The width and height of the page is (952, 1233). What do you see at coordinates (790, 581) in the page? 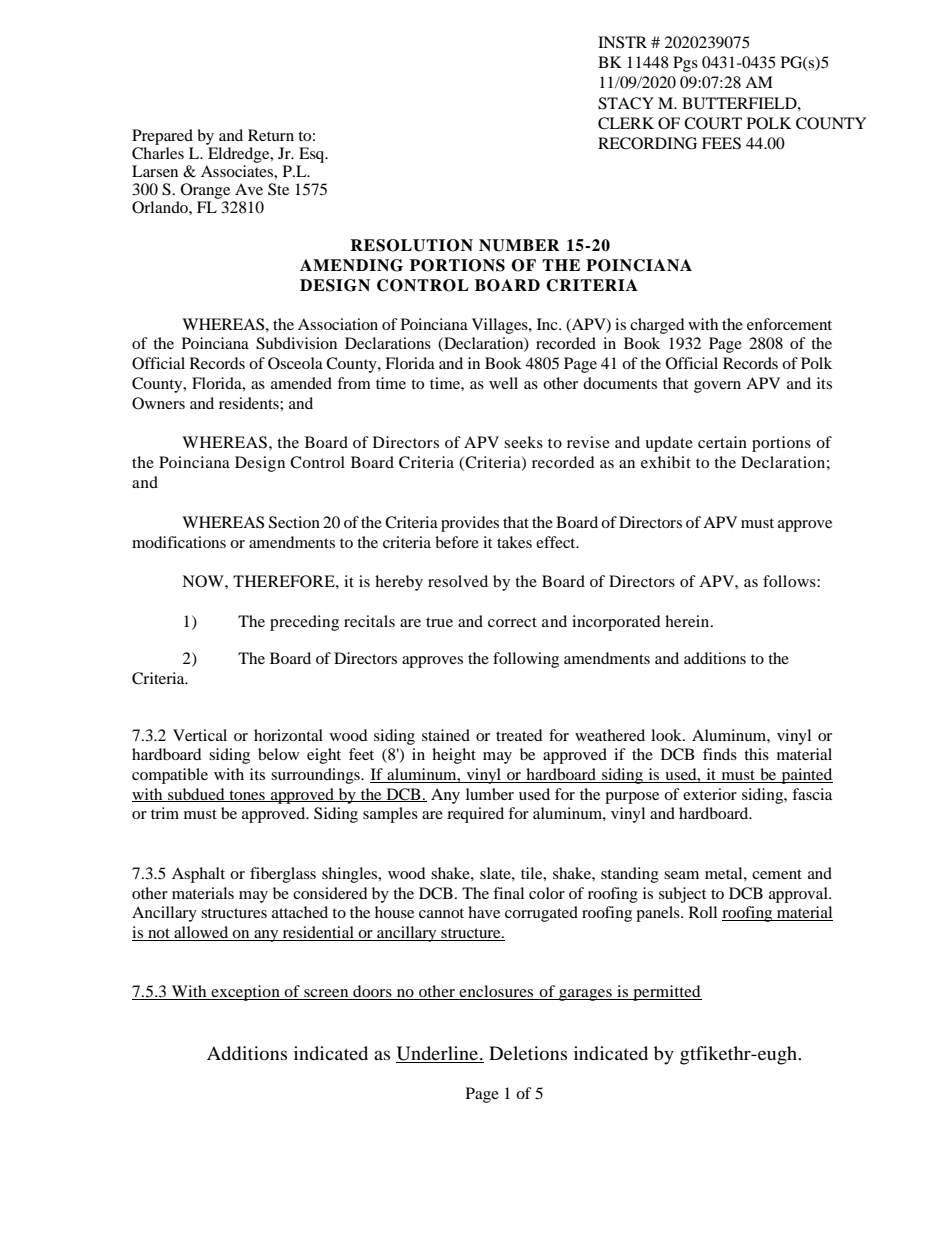
I see `follows` at bounding box center [790, 581].
